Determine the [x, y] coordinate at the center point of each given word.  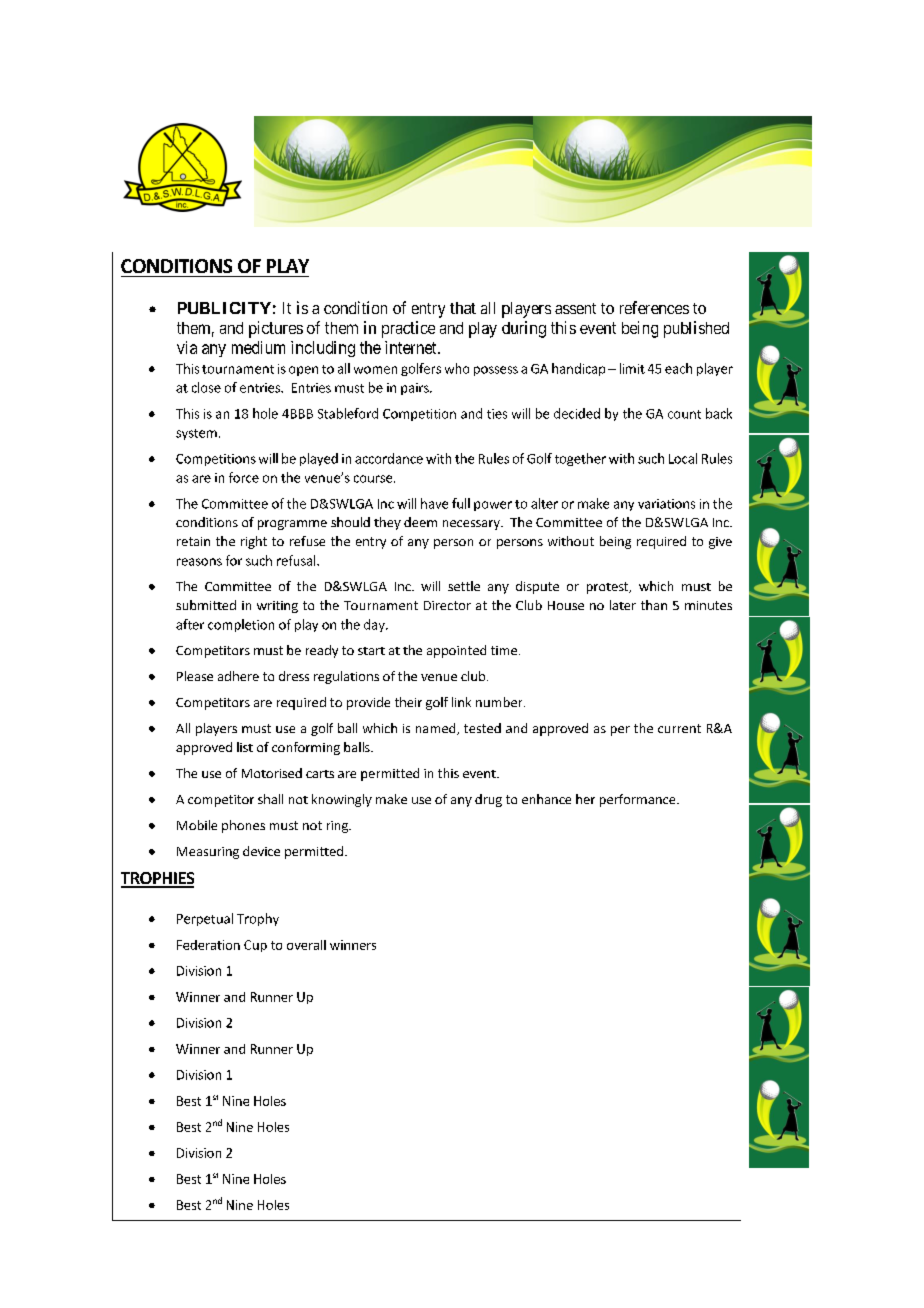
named [437, 729]
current [679, 728]
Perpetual [205, 919]
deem [420, 522]
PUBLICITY [224, 308]
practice [408, 329]
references [654, 307]
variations [666, 504]
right [254, 542]
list [245, 747]
